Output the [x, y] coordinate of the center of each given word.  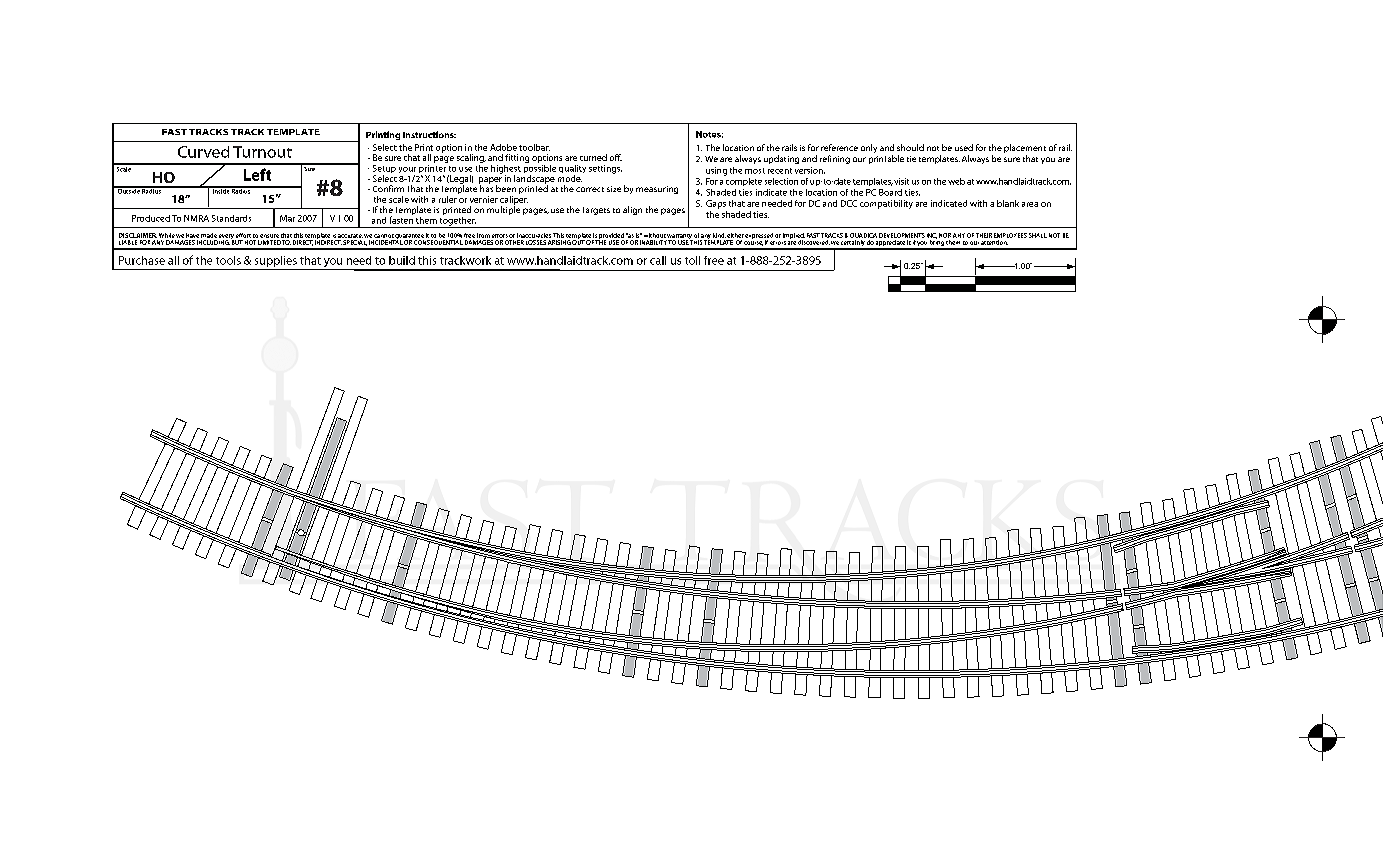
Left [257, 174]
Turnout [262, 152]
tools [228, 260]
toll [692, 260]
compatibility [886, 204]
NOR [945, 235]
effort [243, 235]
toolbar [534, 147]
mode [570, 178]
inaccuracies [534, 235]
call [658, 260]
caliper [514, 200]
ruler [448, 199]
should [910, 147]
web [956, 181]
